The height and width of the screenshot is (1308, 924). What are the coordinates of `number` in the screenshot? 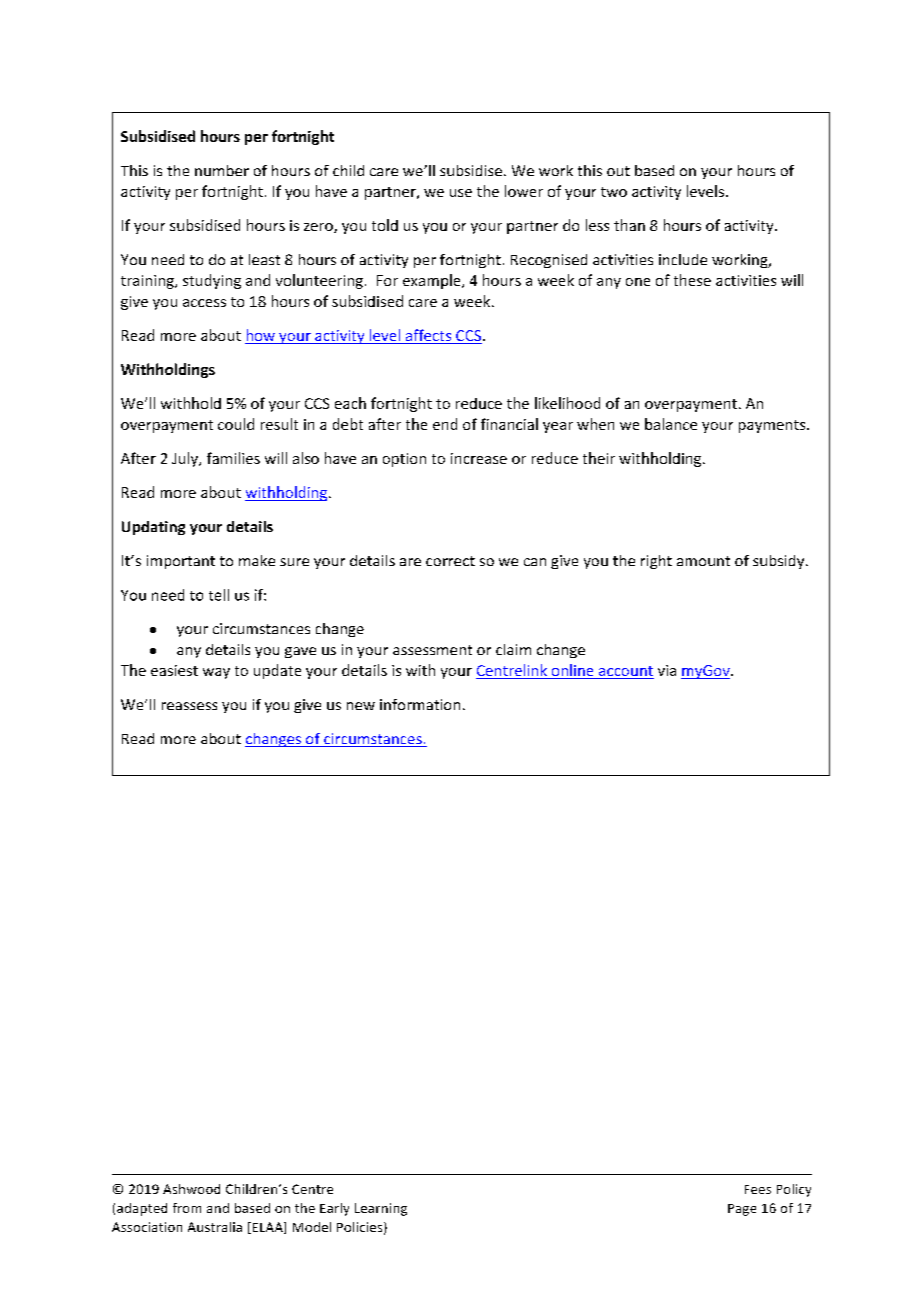 It's located at (222, 170).
